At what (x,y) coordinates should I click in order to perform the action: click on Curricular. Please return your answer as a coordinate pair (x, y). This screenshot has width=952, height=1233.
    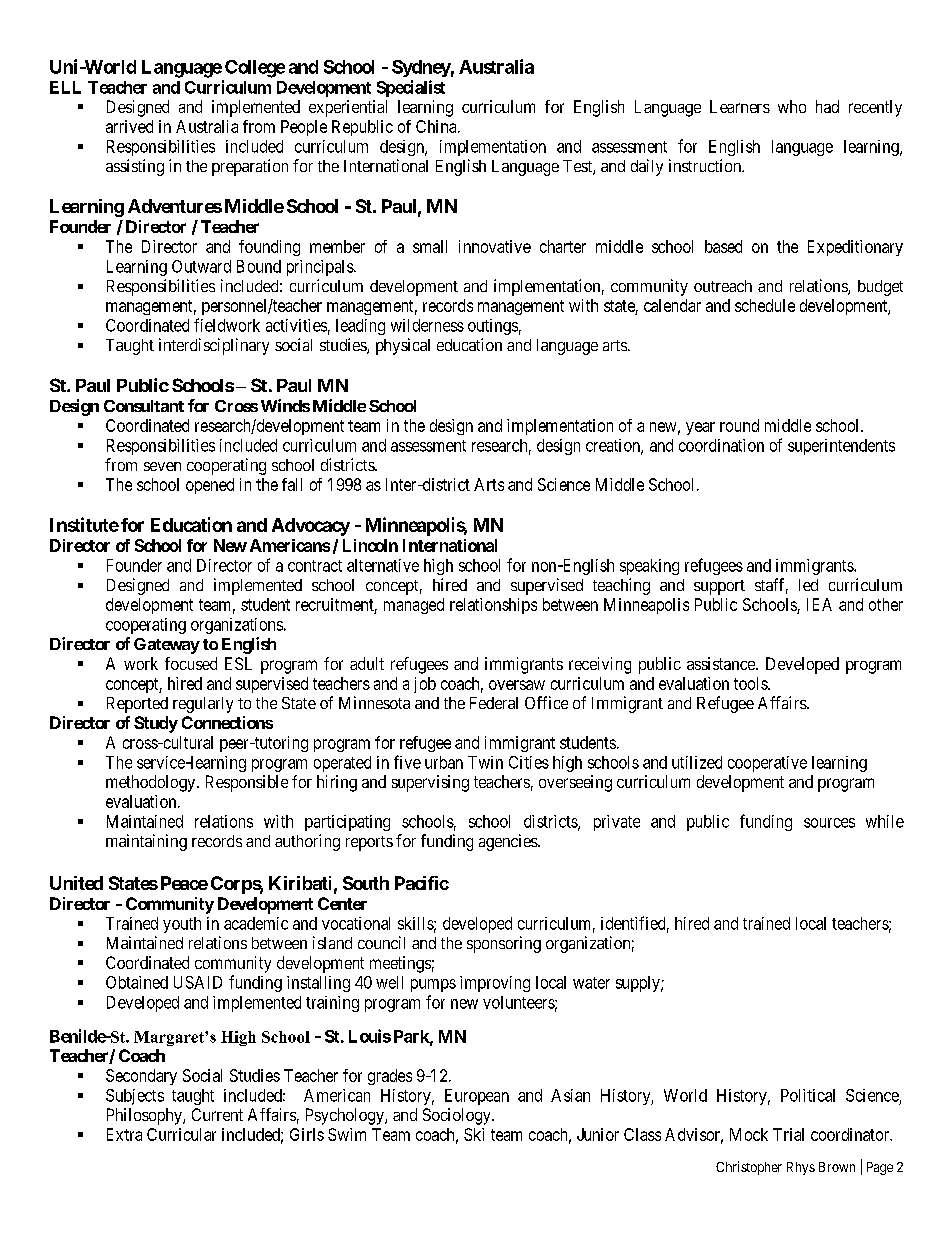
    Looking at the image, I should click on (181, 1134).
